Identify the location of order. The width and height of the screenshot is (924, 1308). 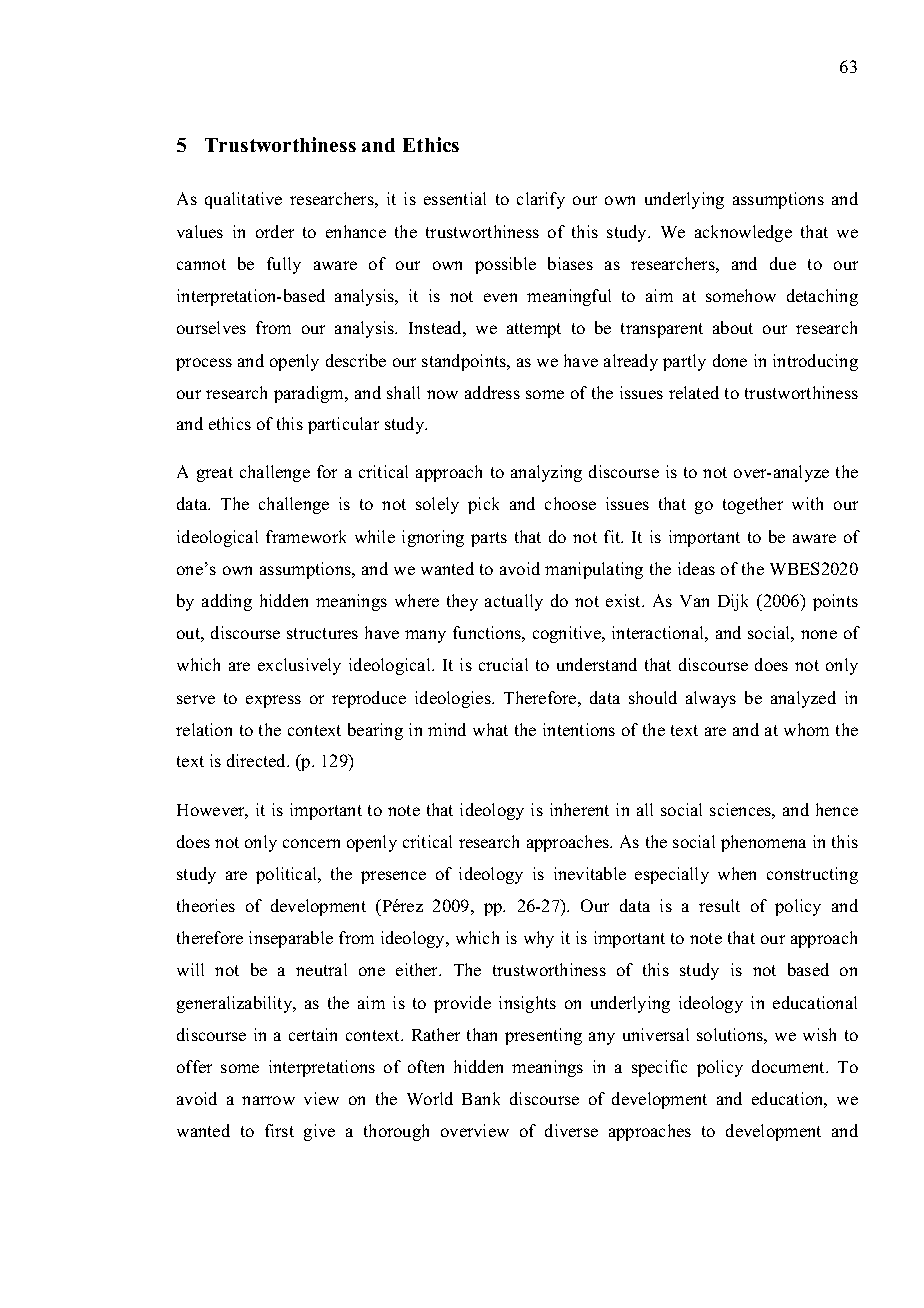
(275, 231).
